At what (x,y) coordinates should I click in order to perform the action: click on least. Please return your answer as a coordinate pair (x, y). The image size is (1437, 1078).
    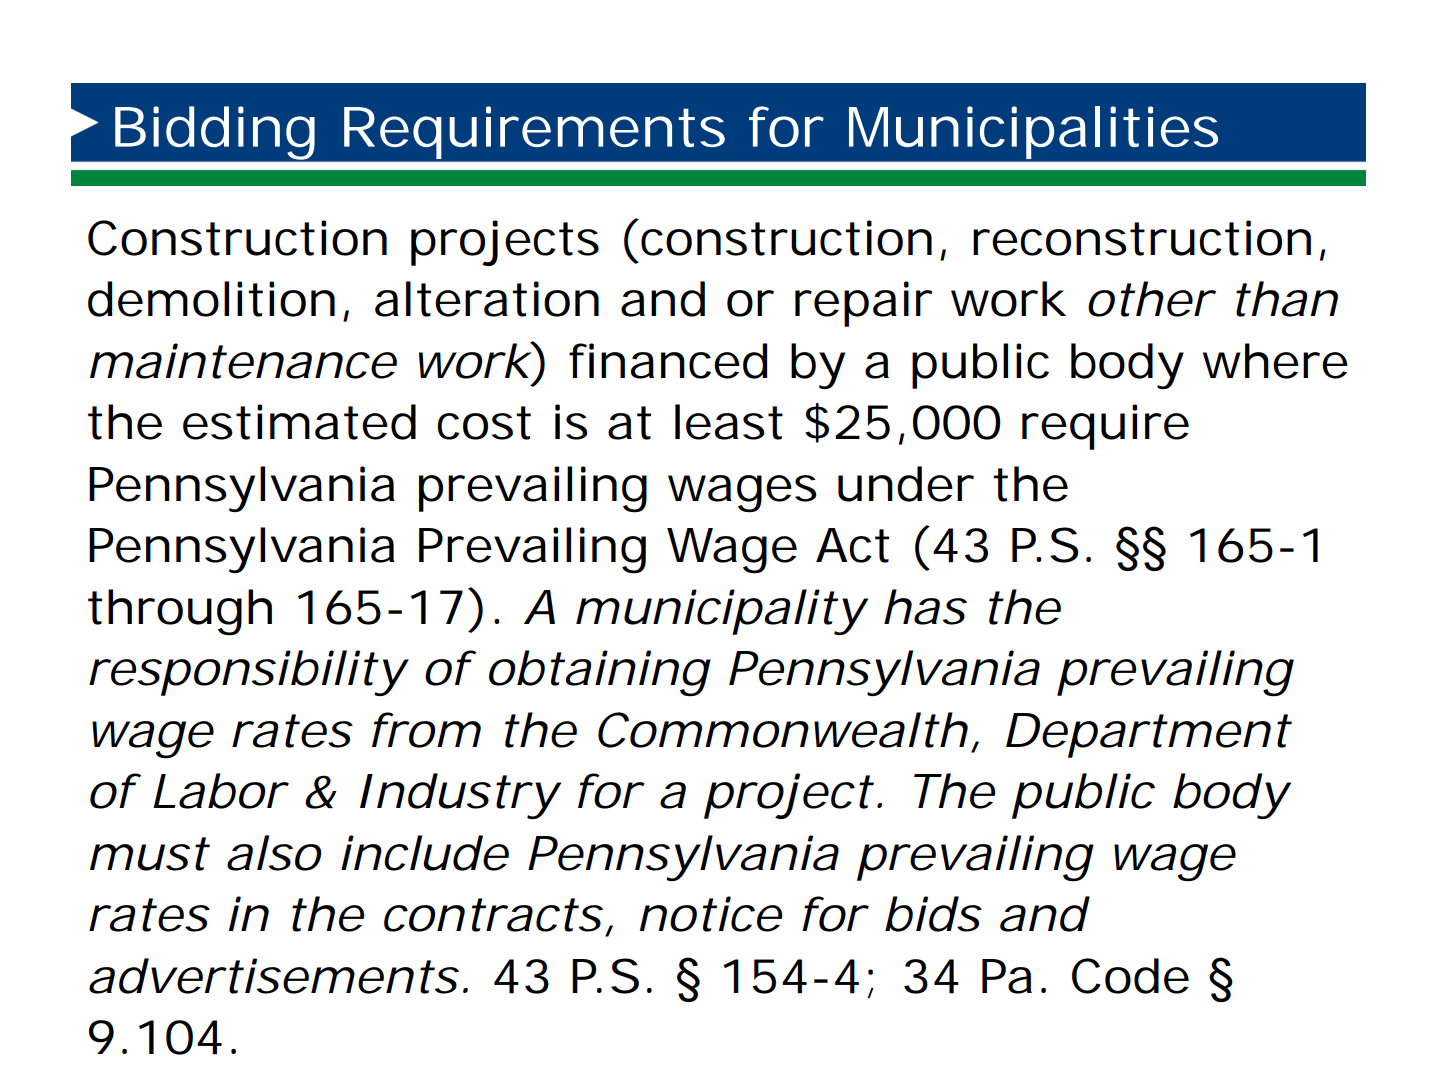
    Looking at the image, I should click on (729, 422).
